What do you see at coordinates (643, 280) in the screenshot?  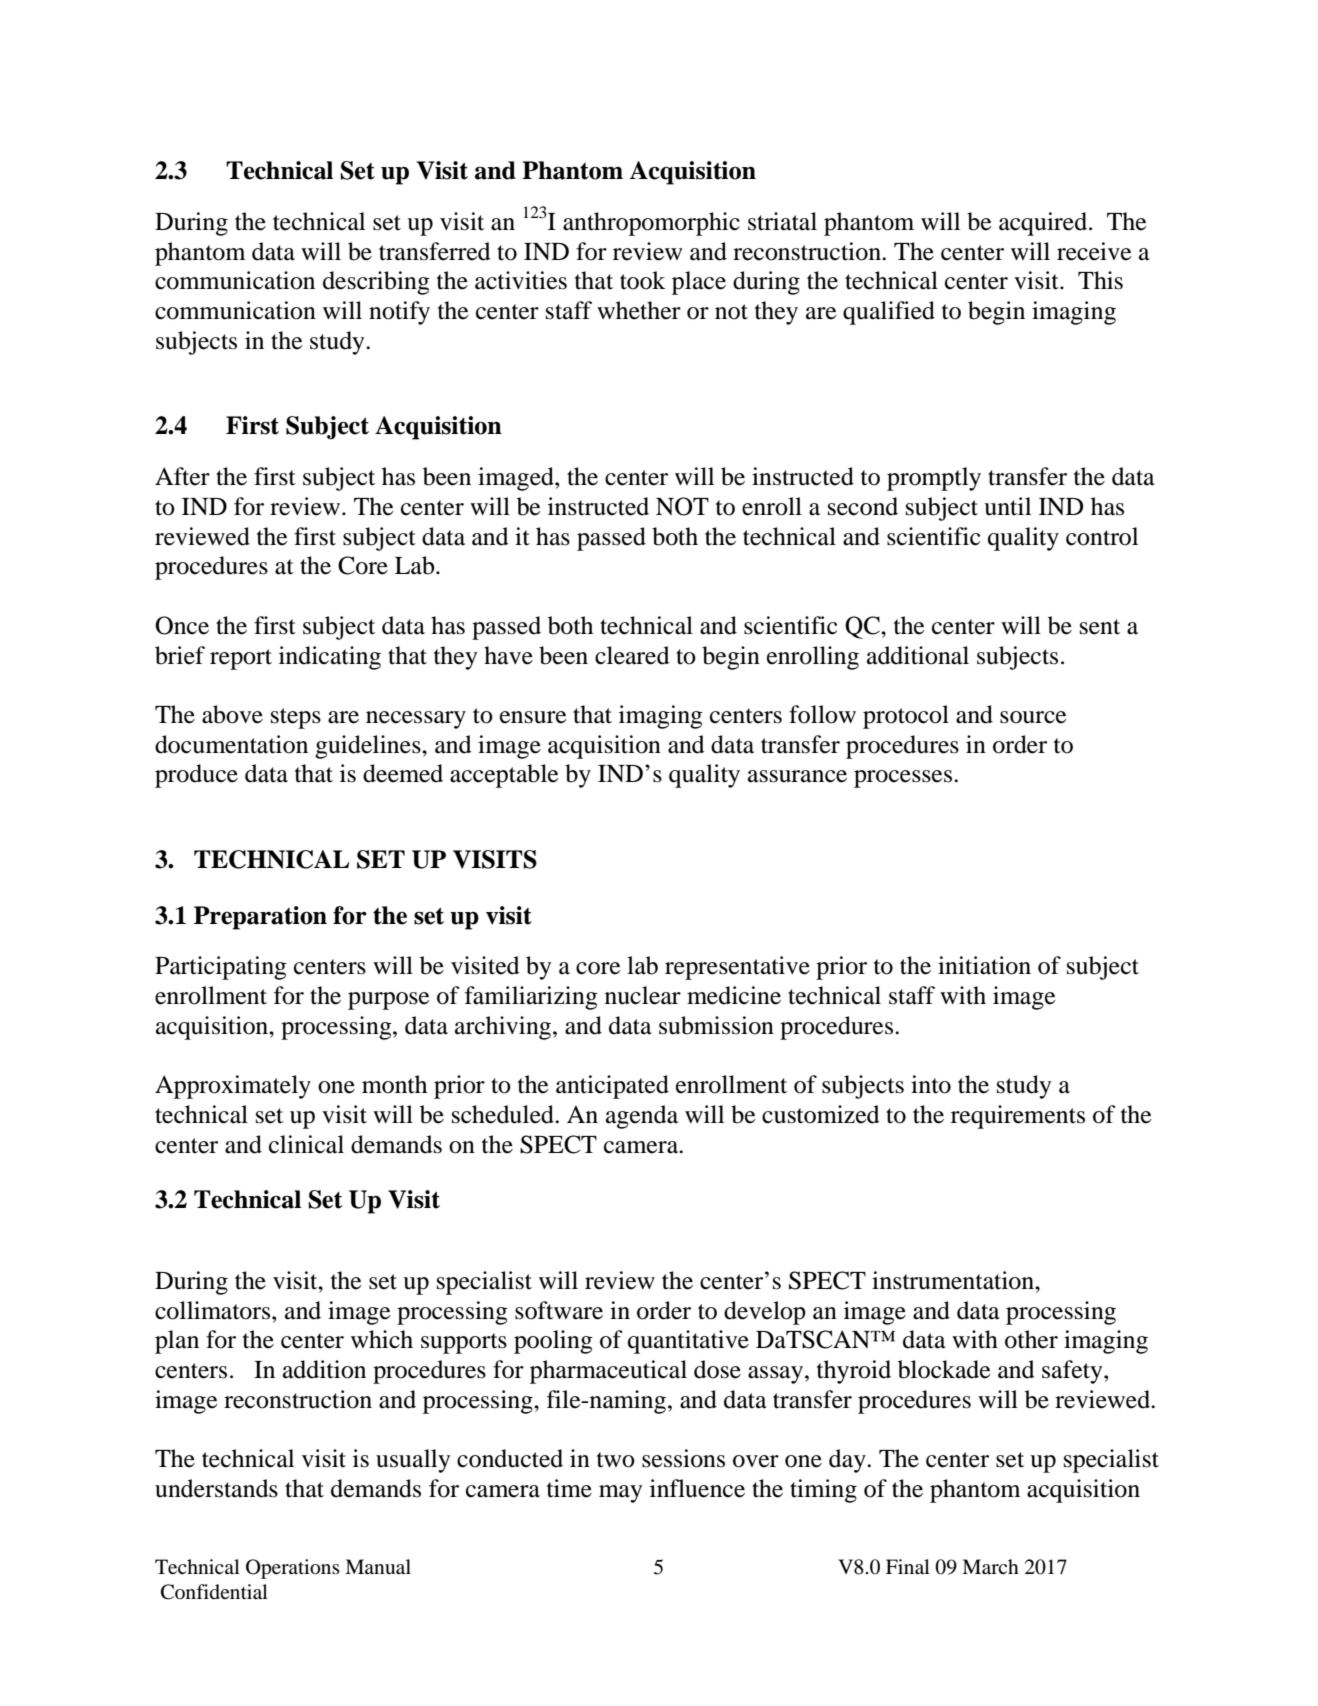 I see `took` at bounding box center [643, 280].
